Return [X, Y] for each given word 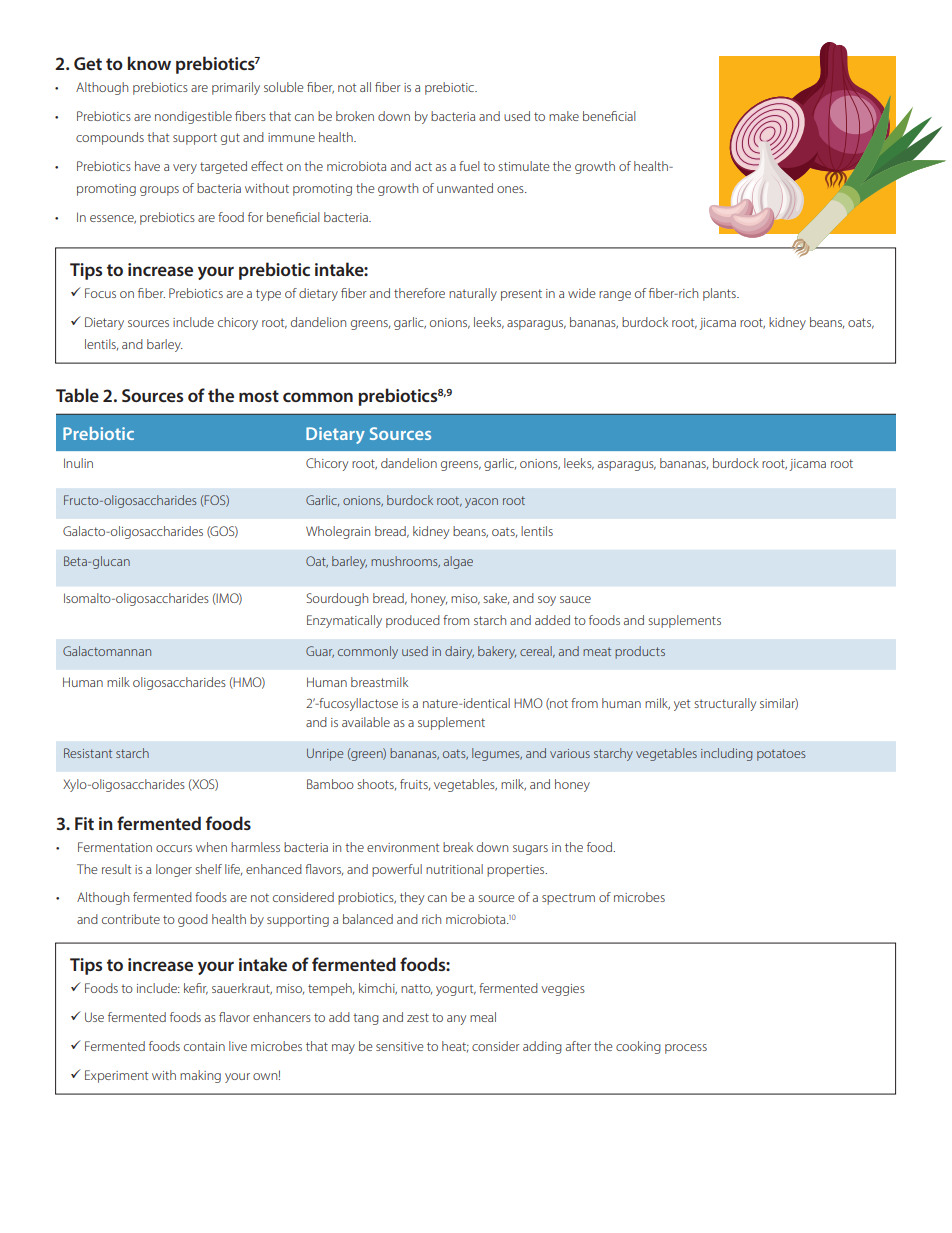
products [640, 652]
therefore [419, 293]
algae [458, 562]
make [564, 116]
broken [355, 116]
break [458, 847]
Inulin [78, 463]
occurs [174, 848]
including [726, 754]
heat [455, 1047]
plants [720, 294]
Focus [100, 293]
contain [204, 1046]
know [149, 63]
